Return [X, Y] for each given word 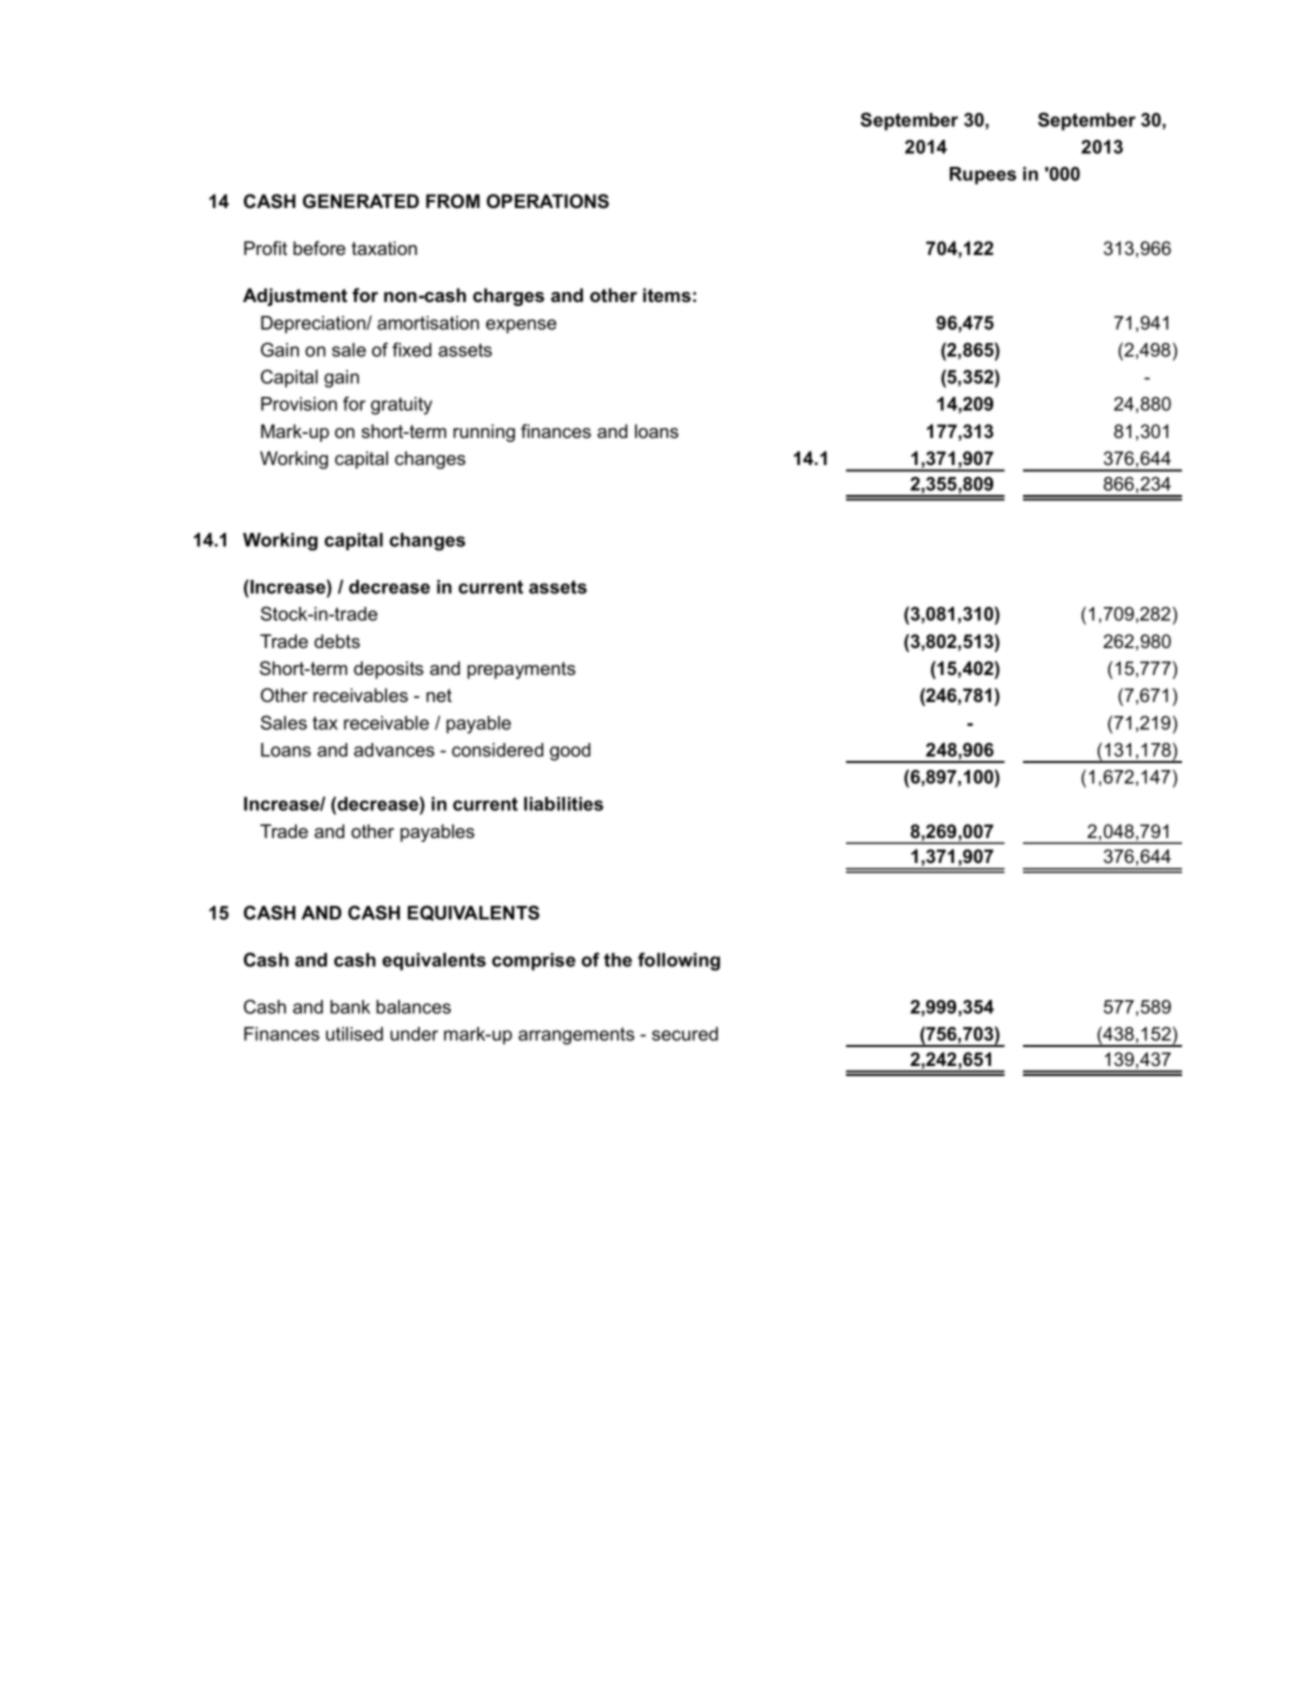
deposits [389, 670]
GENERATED [361, 201]
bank [350, 1007]
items [667, 295]
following [679, 961]
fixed [411, 349]
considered [497, 750]
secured [685, 1034]
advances [394, 750]
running [484, 433]
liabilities [563, 804]
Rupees [983, 176]
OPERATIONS [548, 201]
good [570, 752]
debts [337, 641]
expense [521, 326]
